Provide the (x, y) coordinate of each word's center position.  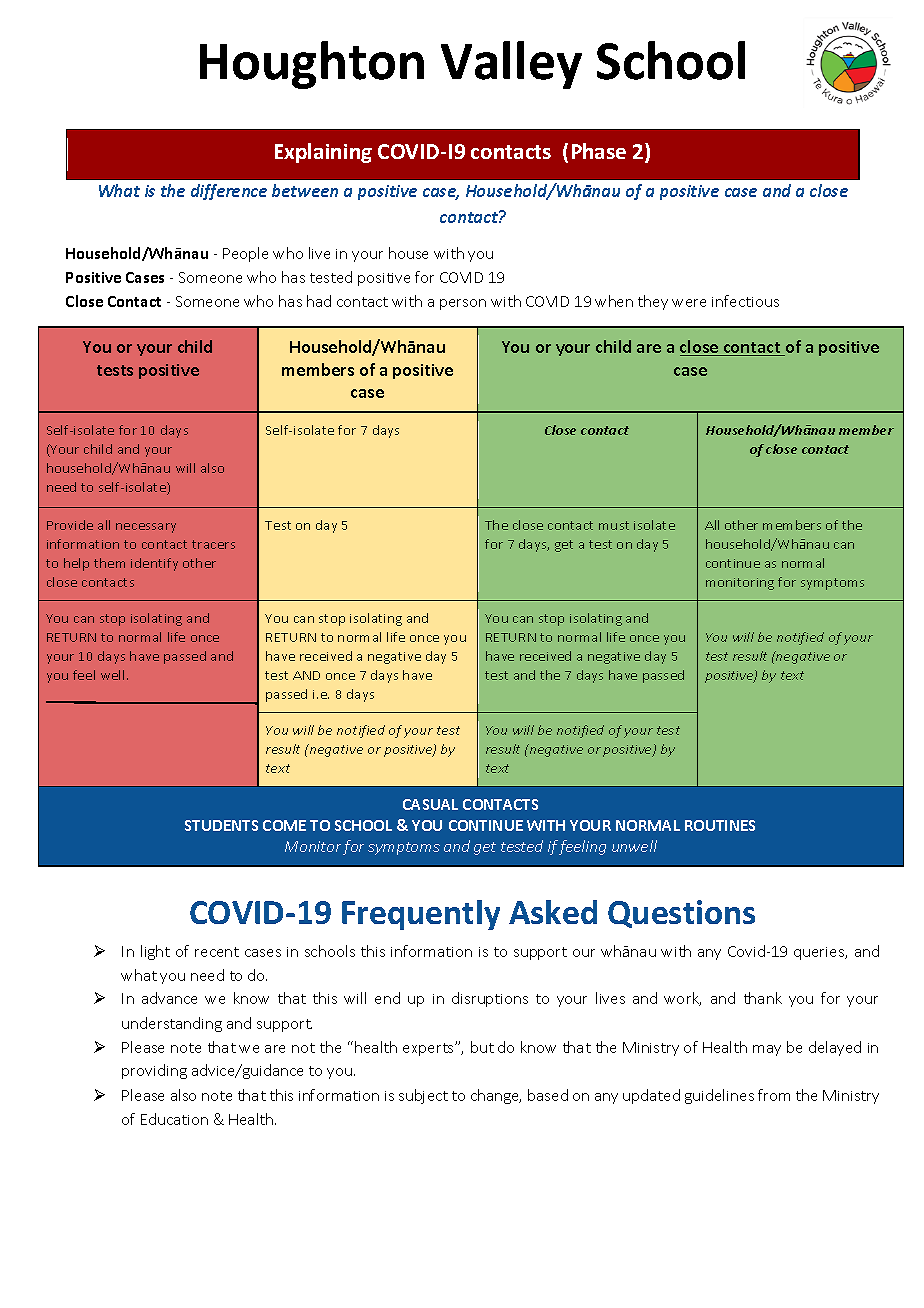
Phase (599, 151)
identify (154, 564)
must (614, 525)
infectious (745, 301)
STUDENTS (221, 825)
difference (229, 192)
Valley (511, 65)
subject (423, 1096)
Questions (681, 914)
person (463, 304)
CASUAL (430, 804)
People (245, 254)
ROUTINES (720, 825)
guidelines (719, 1096)
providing (154, 1071)
